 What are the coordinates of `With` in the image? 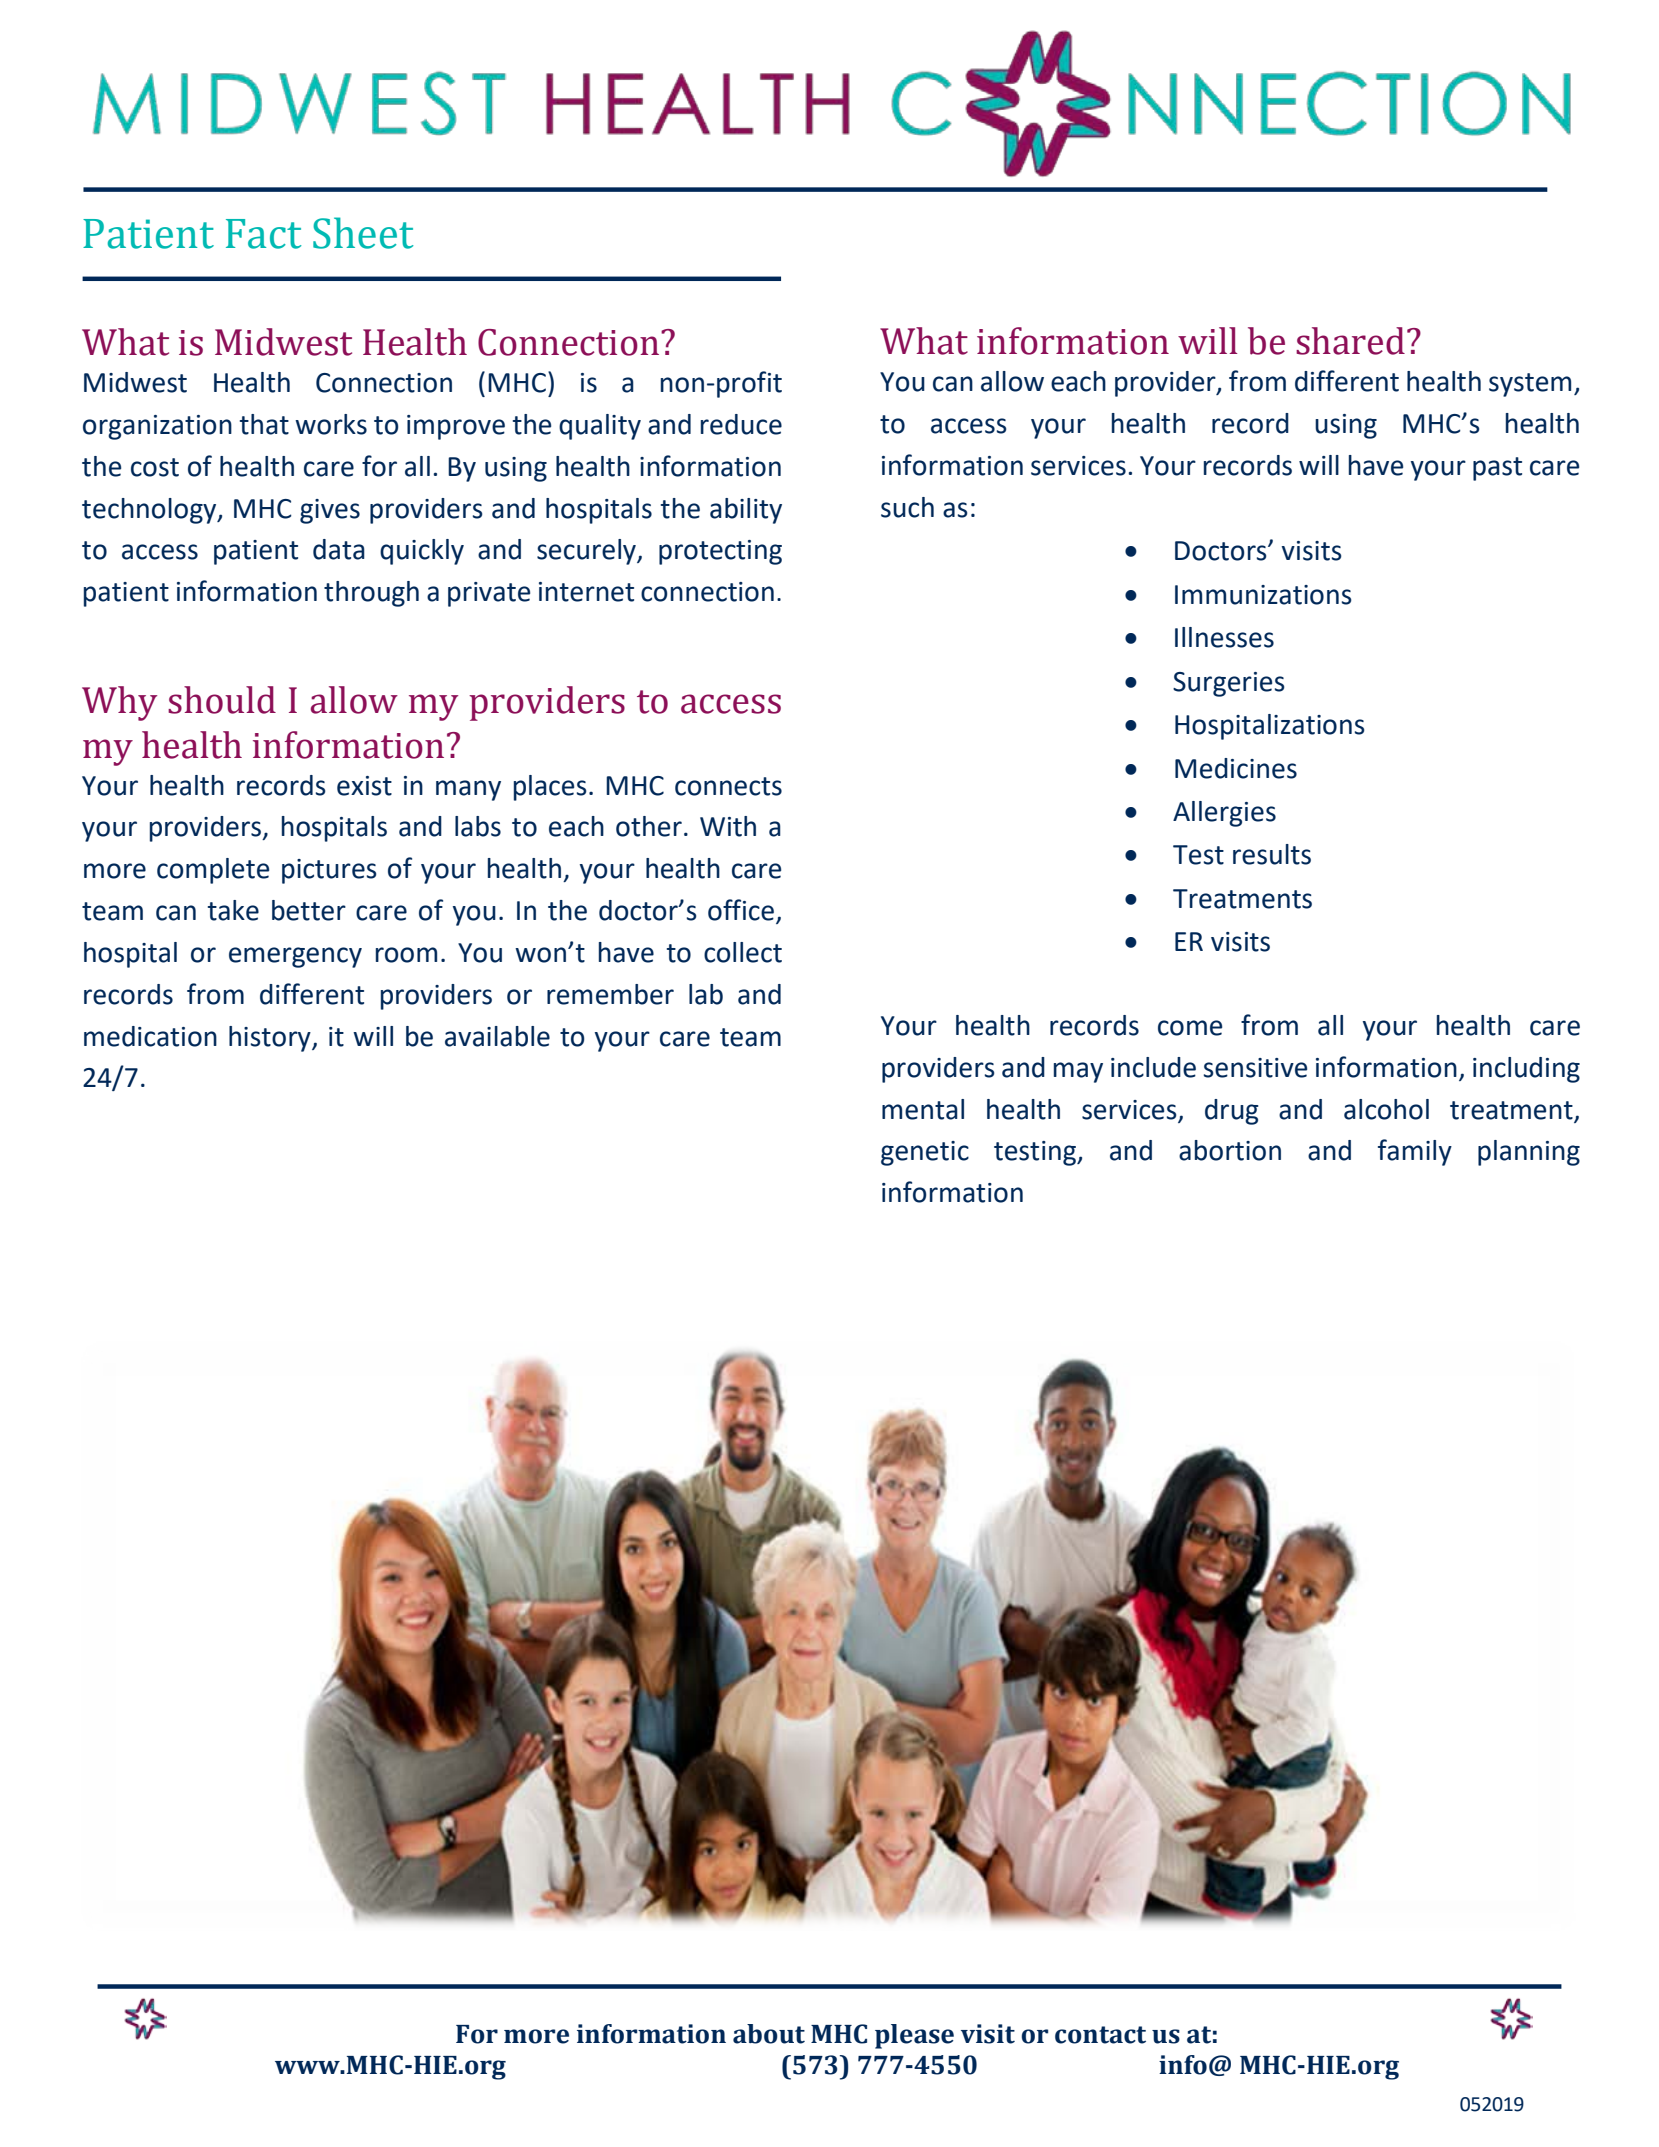 It's located at (728, 826).
